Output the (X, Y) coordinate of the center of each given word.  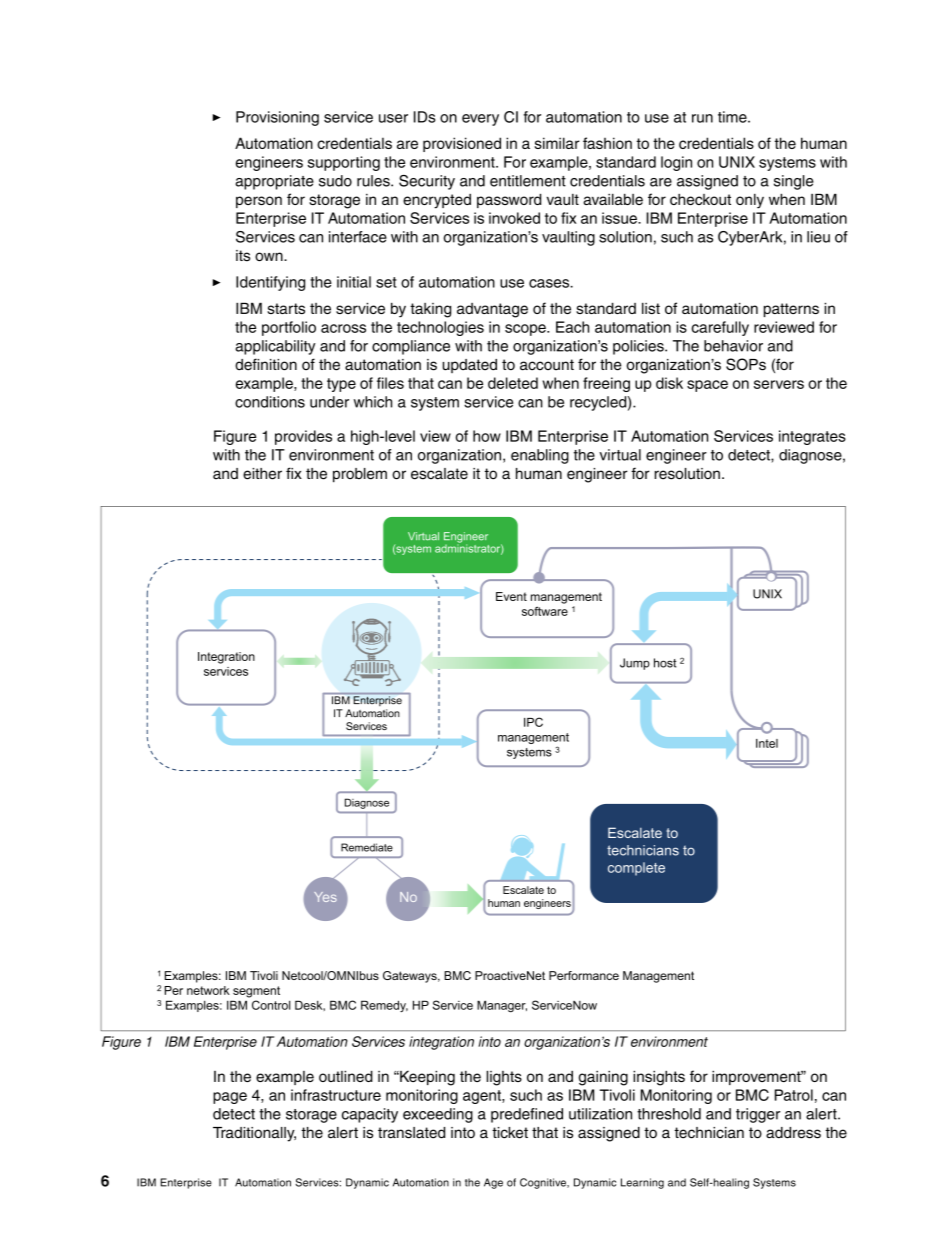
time (733, 117)
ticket (510, 1133)
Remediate (367, 847)
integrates (812, 437)
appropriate (274, 182)
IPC (533, 722)
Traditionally (254, 1134)
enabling (540, 456)
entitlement (528, 181)
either (262, 474)
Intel (767, 743)
